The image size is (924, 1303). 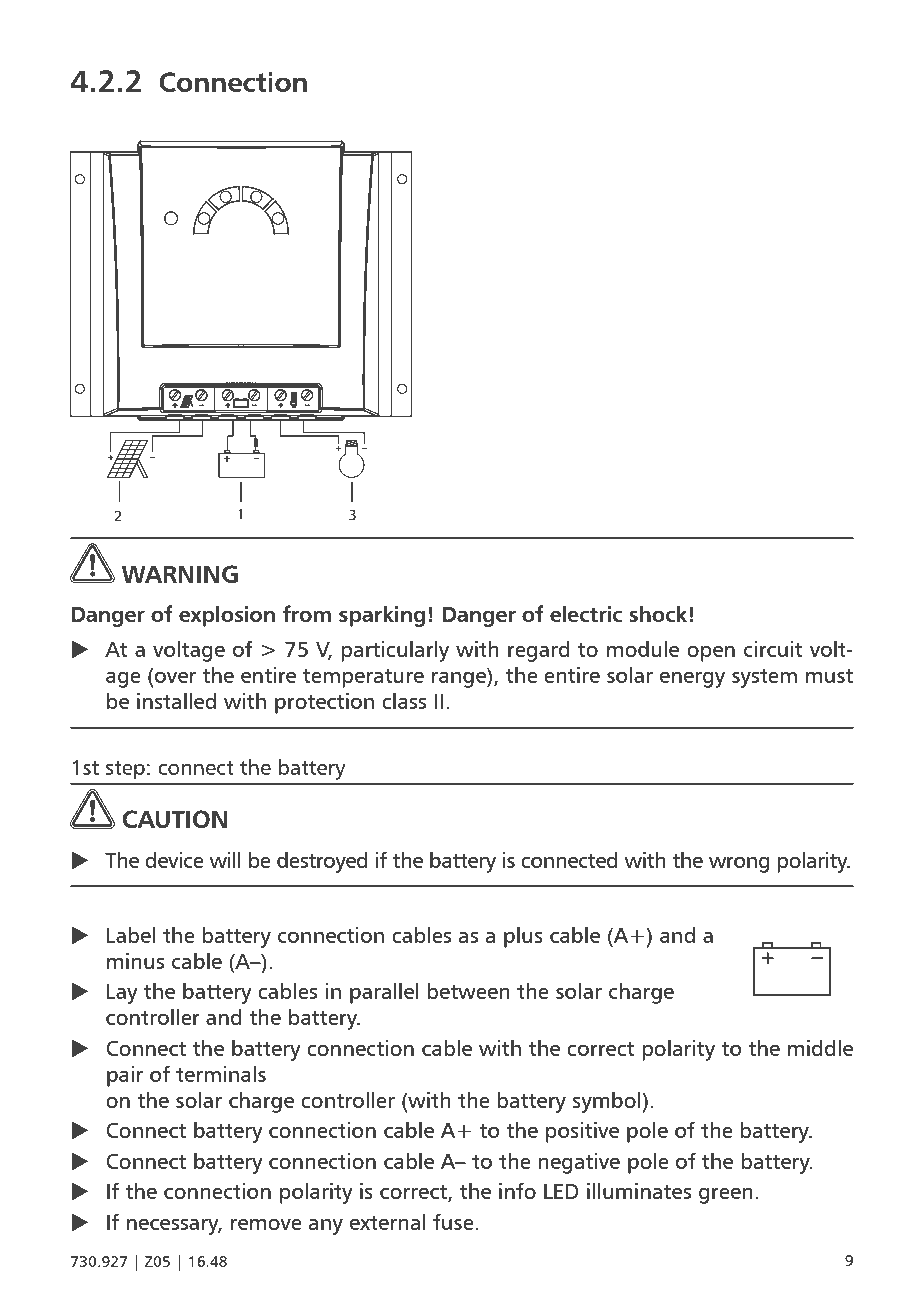 I want to click on wrong, so click(x=739, y=865).
